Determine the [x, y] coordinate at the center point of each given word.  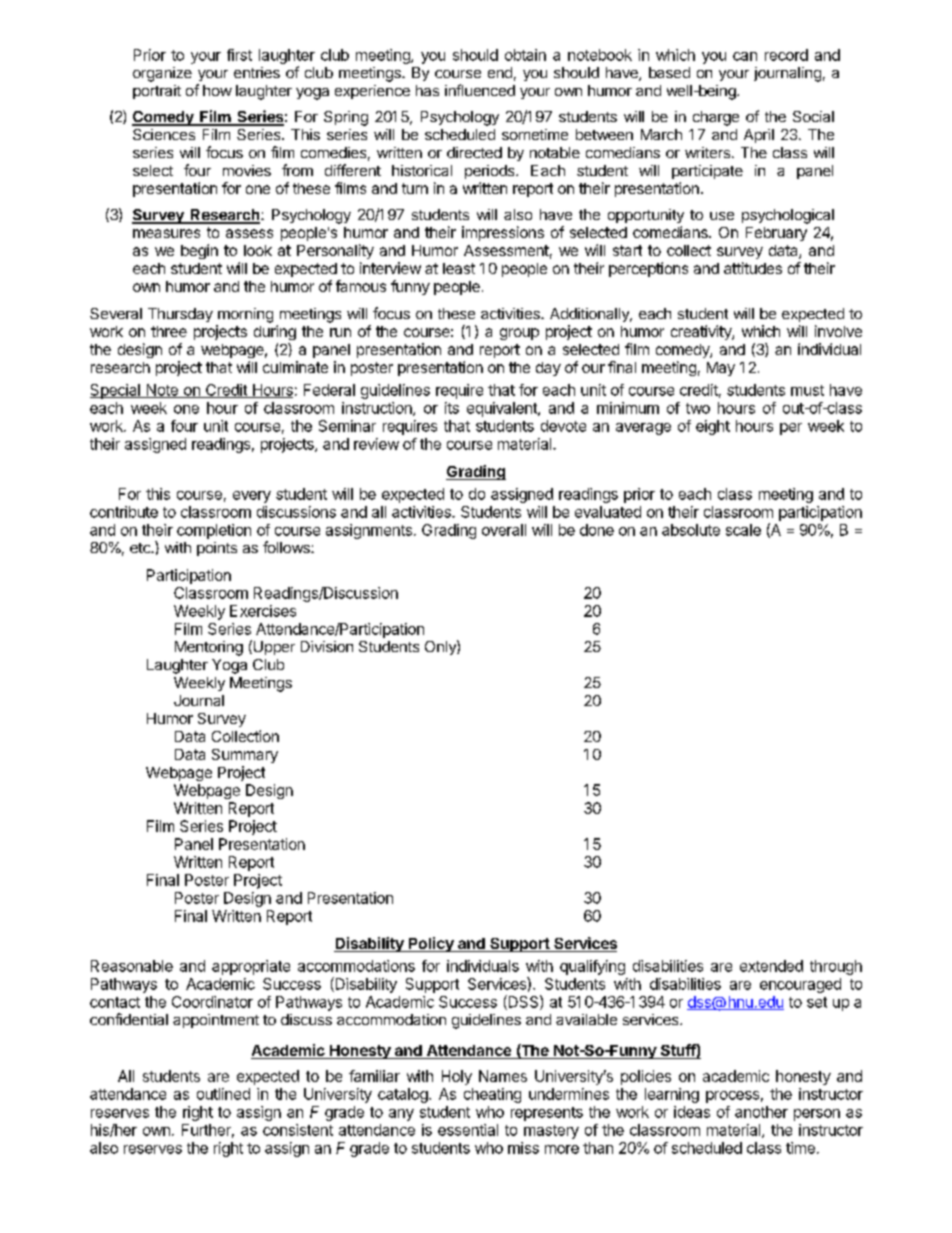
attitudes [753, 268]
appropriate [251, 967]
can [745, 56]
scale [743, 530]
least [459, 268]
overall [504, 530]
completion [214, 531]
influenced [480, 90]
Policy [431, 944]
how [217, 90]
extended [771, 966]
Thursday [180, 315]
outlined [223, 1094]
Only [441, 647]
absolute [691, 530]
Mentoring [209, 648]
